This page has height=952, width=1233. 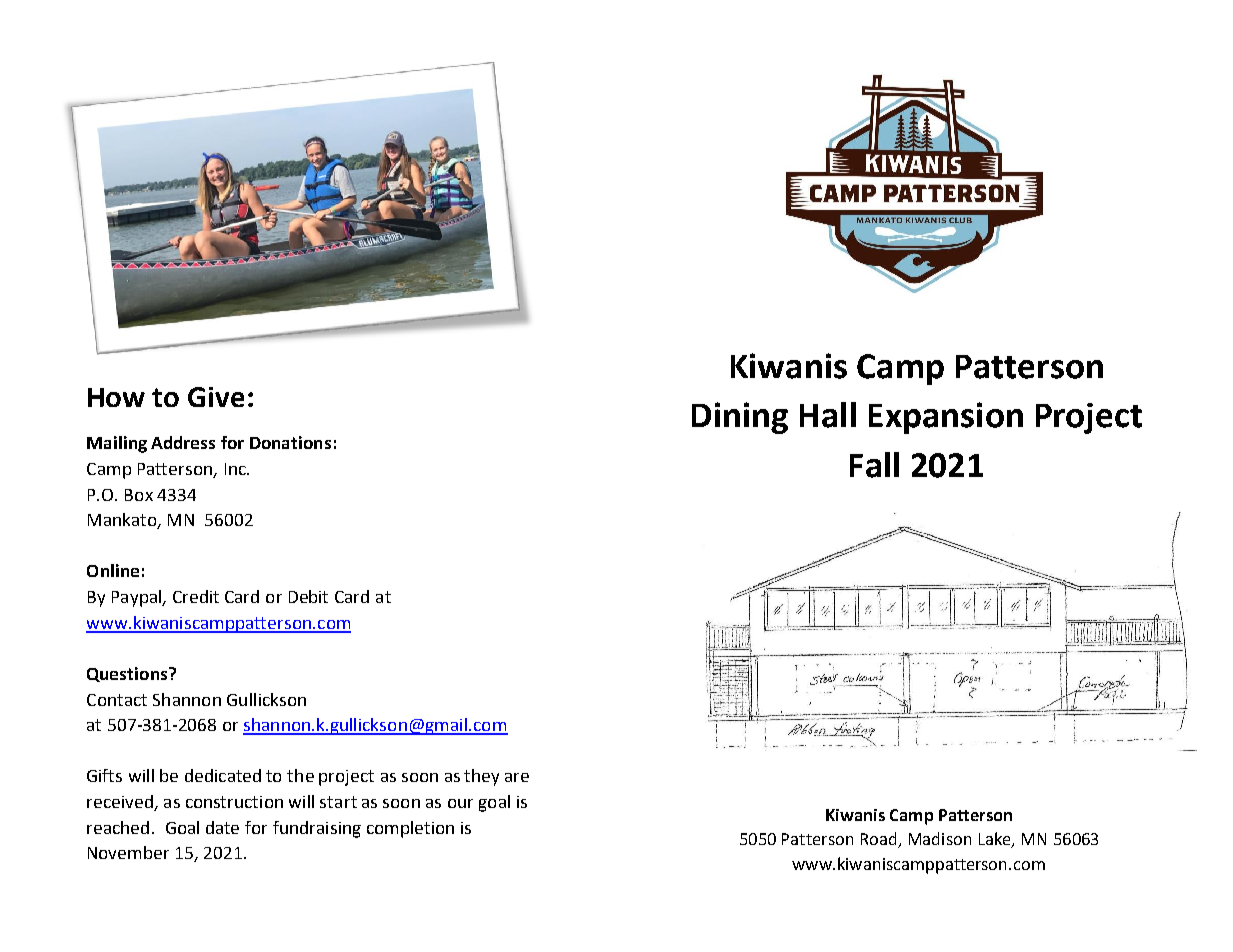 What do you see at coordinates (196, 596) in the page?
I see `Credit` at bounding box center [196, 596].
